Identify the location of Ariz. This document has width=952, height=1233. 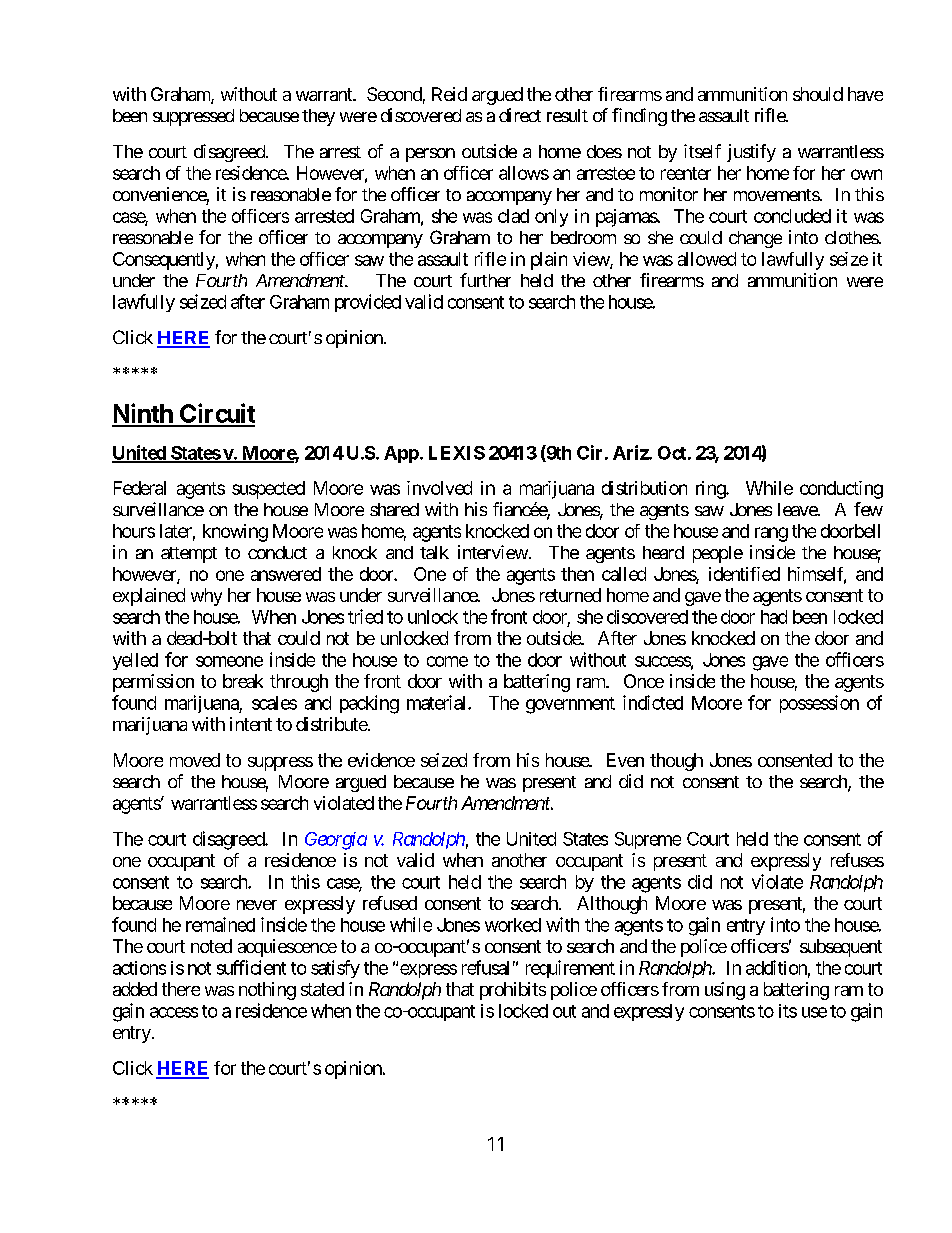
(631, 452).
